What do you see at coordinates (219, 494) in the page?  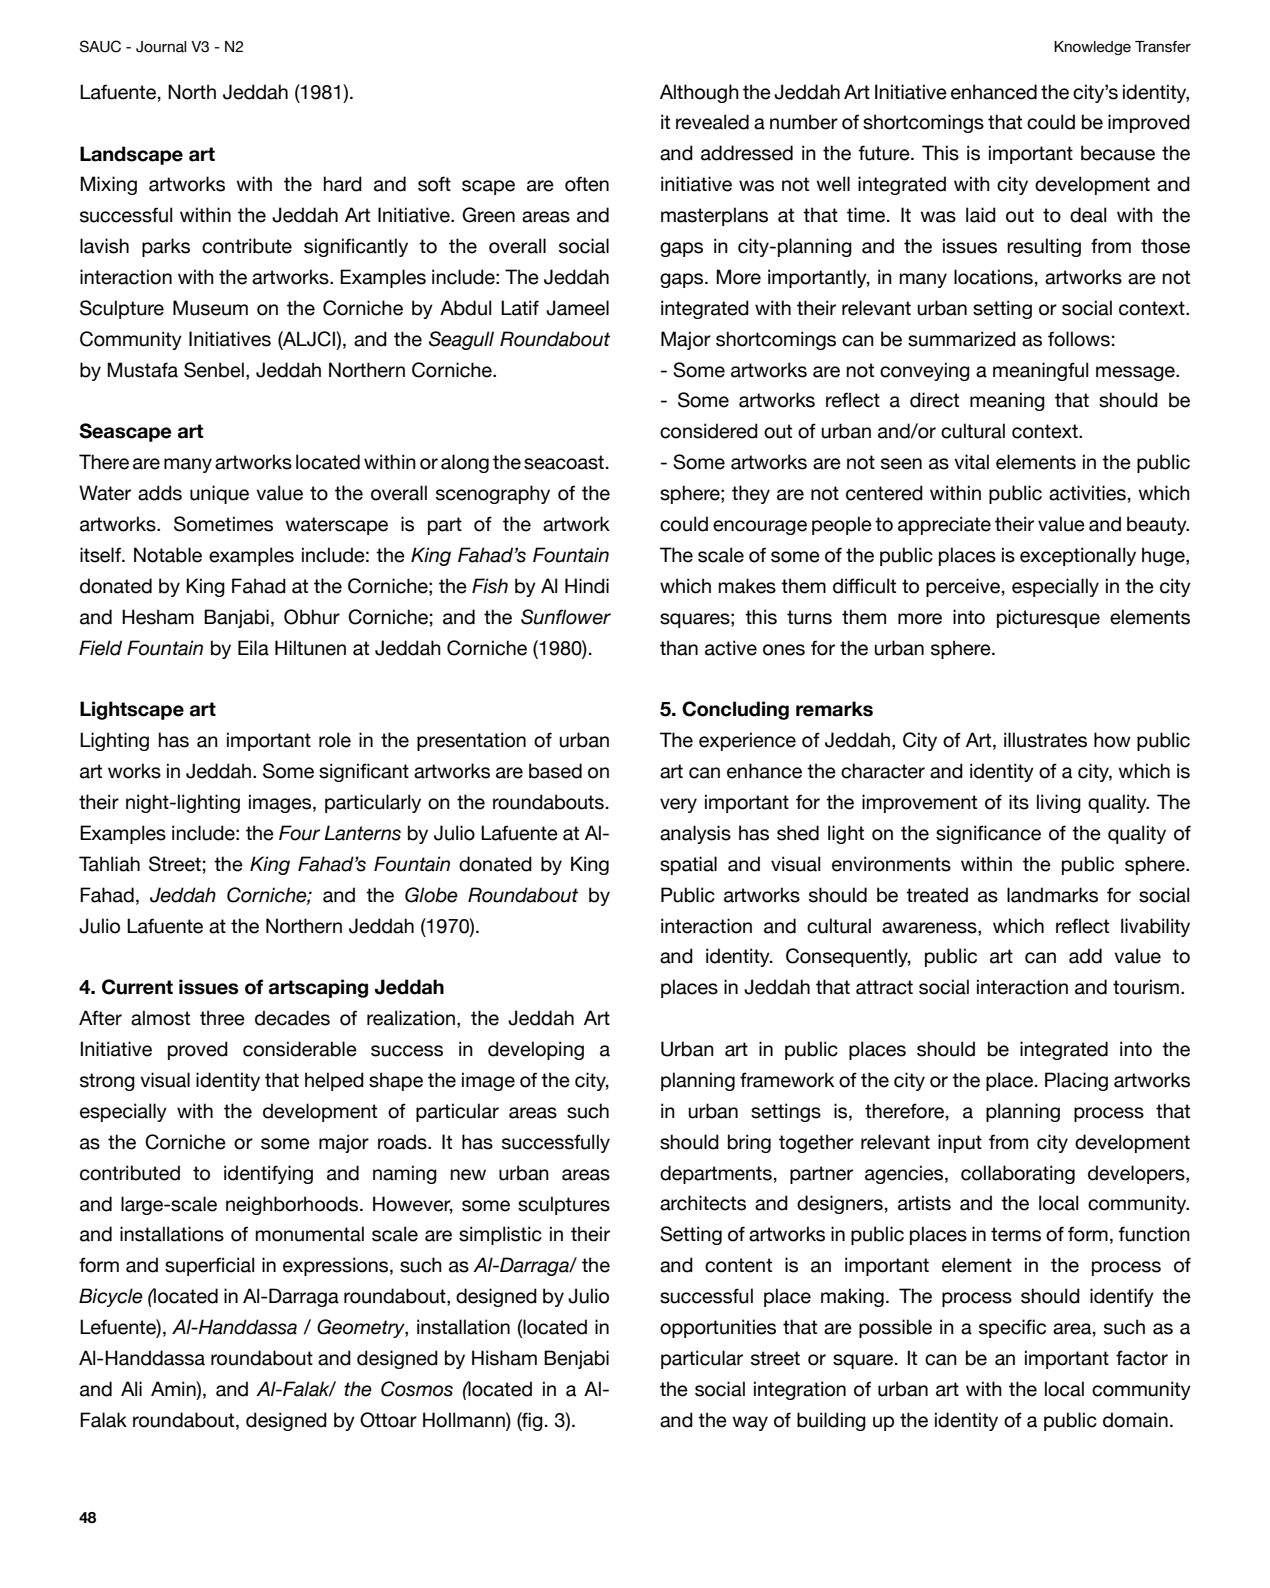 I see `unique` at bounding box center [219, 494].
